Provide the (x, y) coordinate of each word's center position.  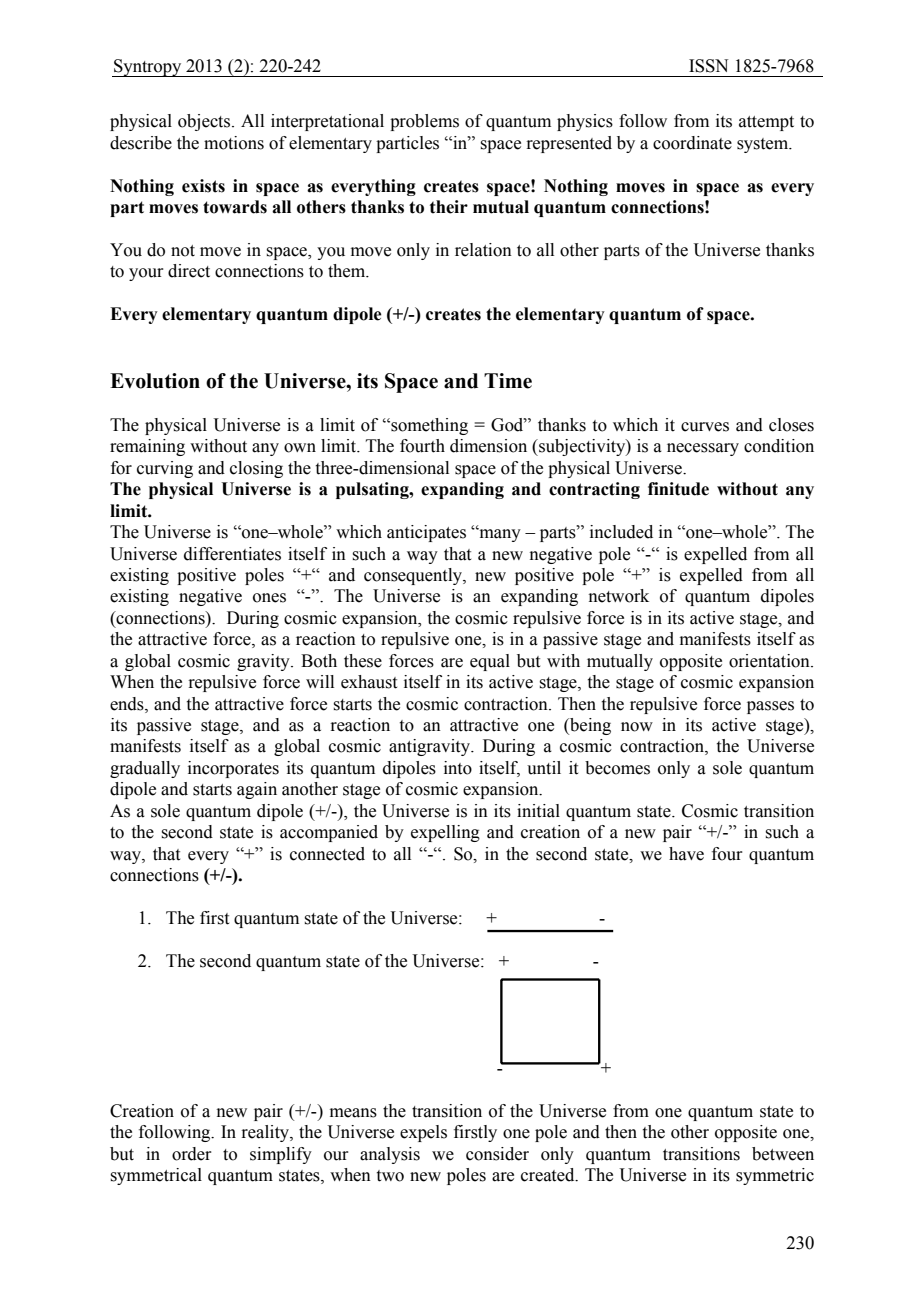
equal (490, 662)
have (686, 854)
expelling (445, 833)
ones (269, 598)
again (257, 790)
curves (705, 427)
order (192, 1154)
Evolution (155, 381)
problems (424, 122)
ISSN (708, 66)
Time (508, 381)
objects (205, 122)
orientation (770, 661)
